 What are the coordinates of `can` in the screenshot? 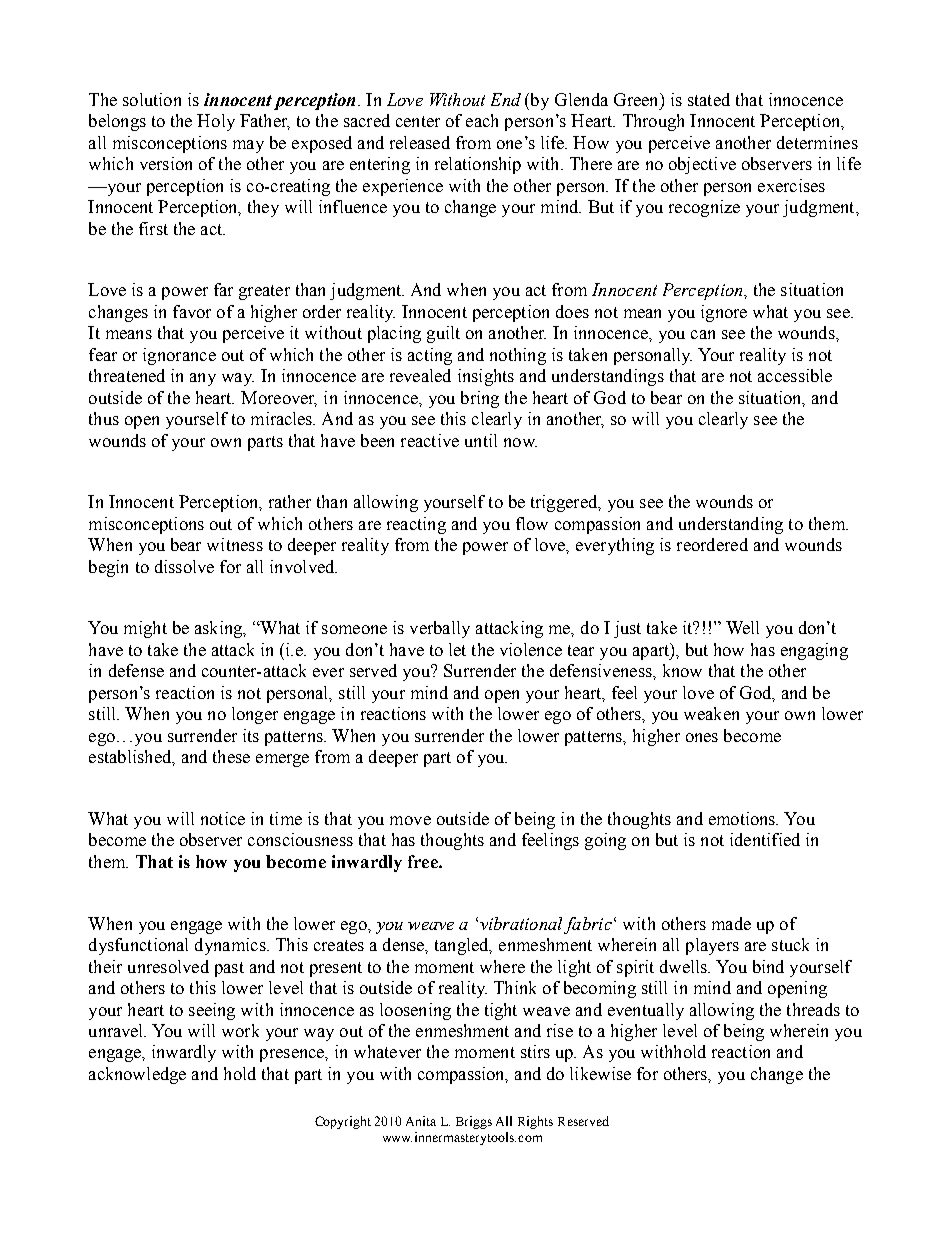 It's located at (703, 334).
